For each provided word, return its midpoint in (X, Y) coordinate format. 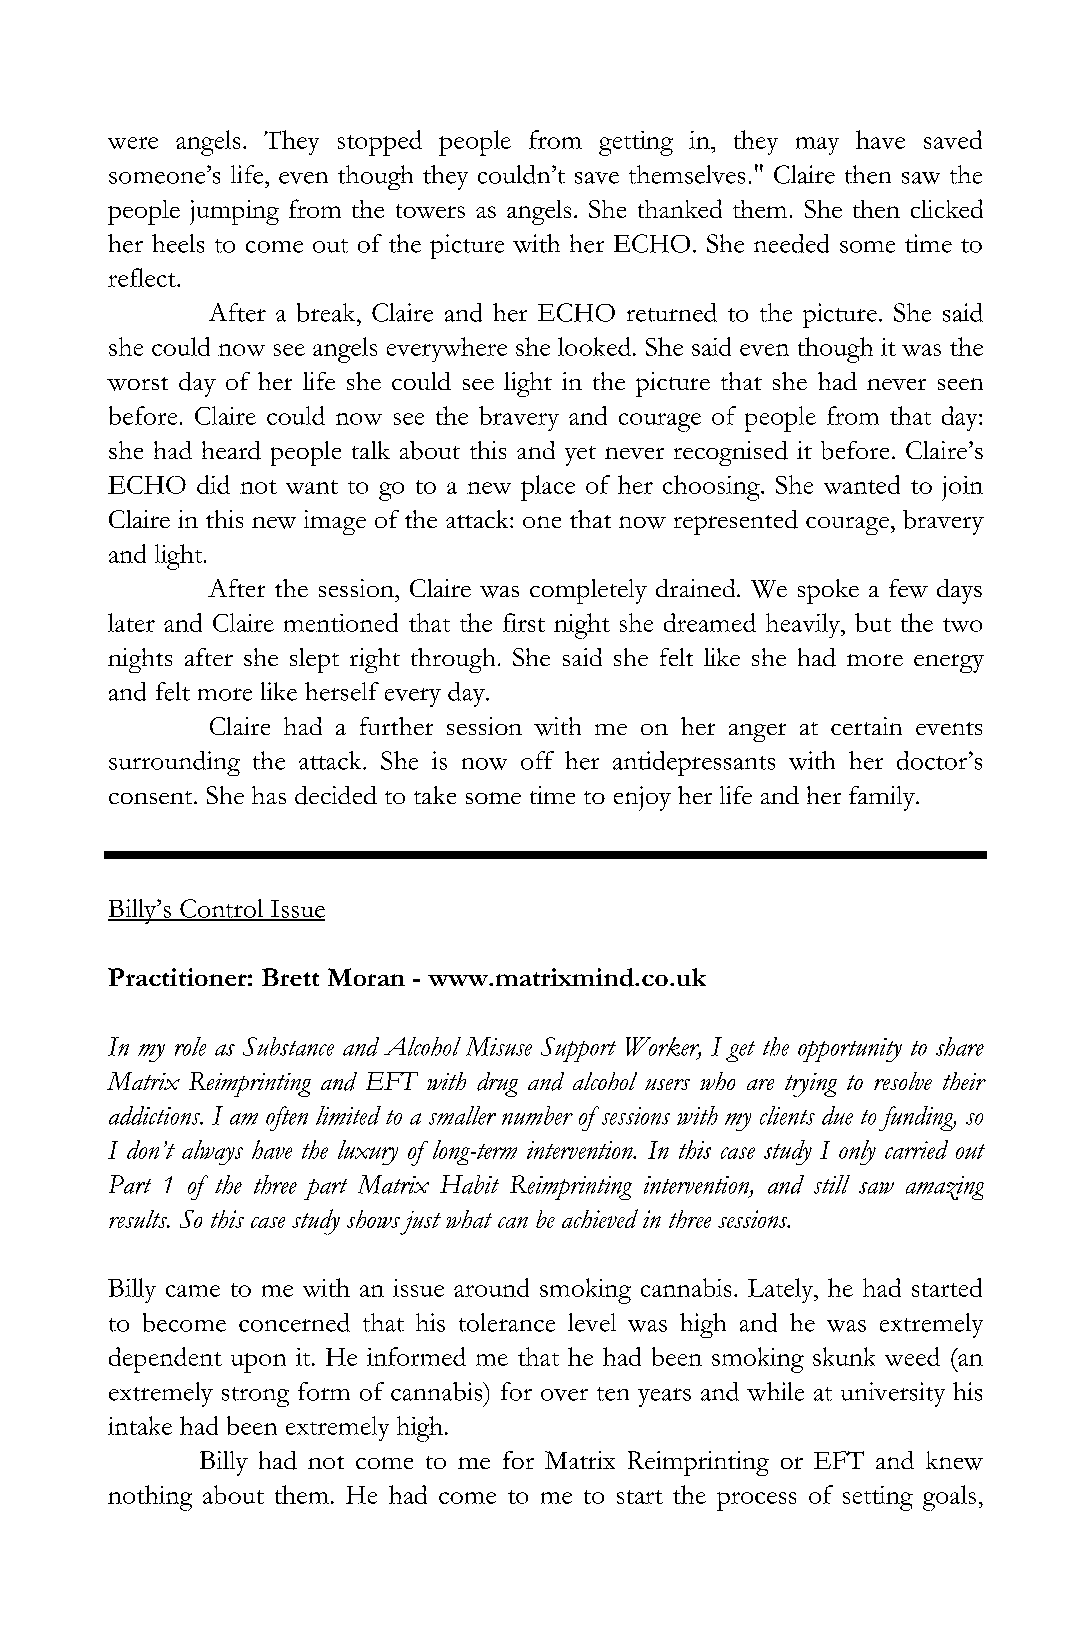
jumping (234, 212)
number (537, 1115)
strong (255, 1397)
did (213, 484)
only (857, 1152)
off (537, 760)
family (883, 798)
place (548, 488)
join (962, 488)
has (269, 795)
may (817, 146)
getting (636, 143)
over (564, 1395)
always (212, 1152)
